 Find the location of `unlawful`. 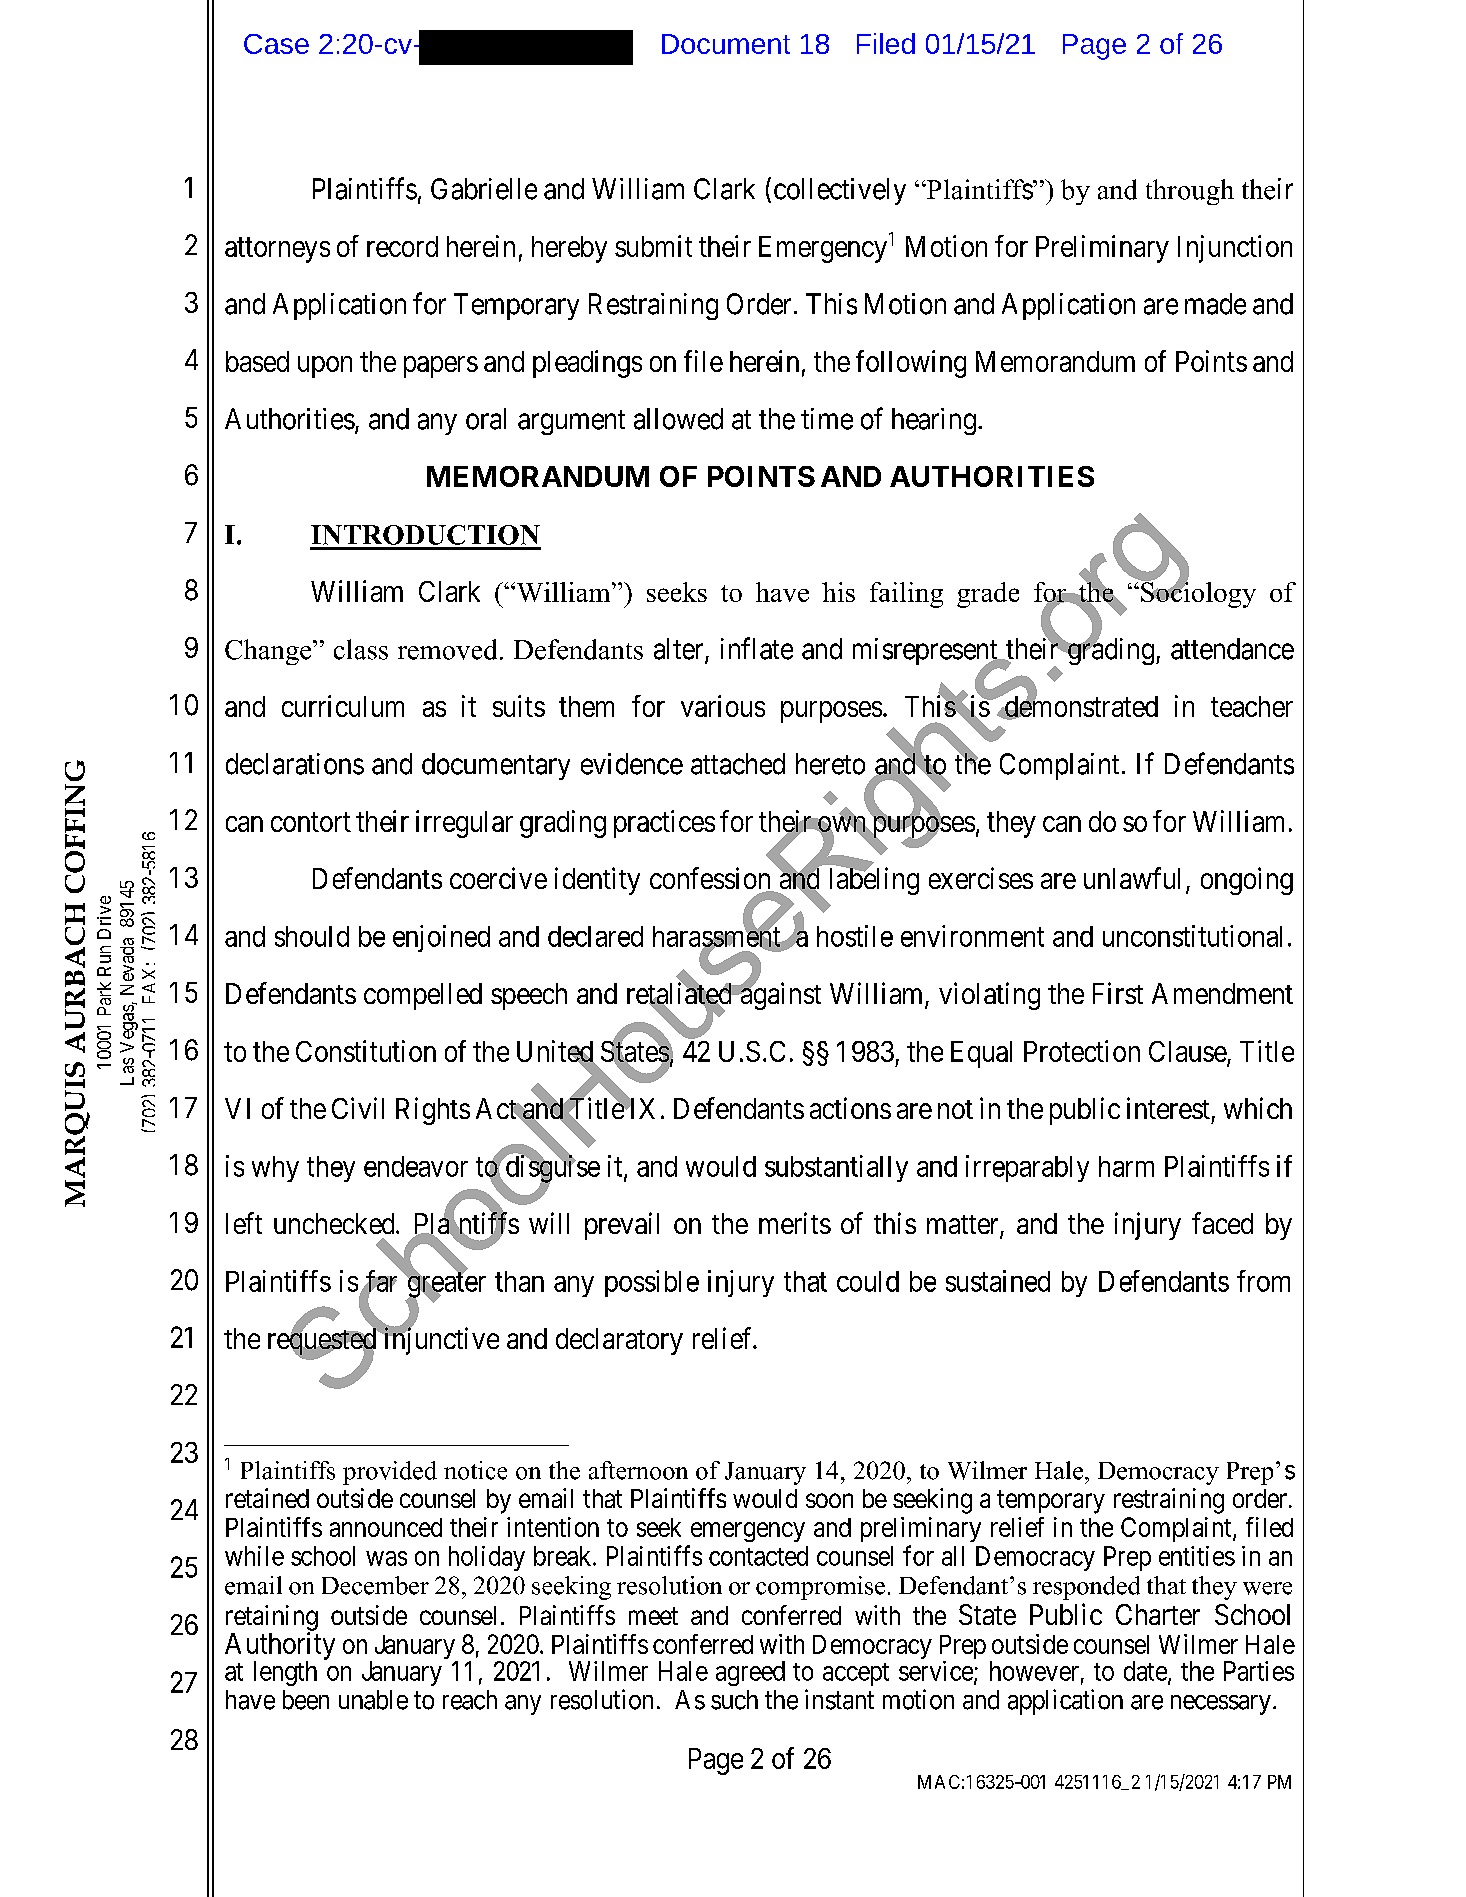

unlawful is located at coordinates (1132, 878).
